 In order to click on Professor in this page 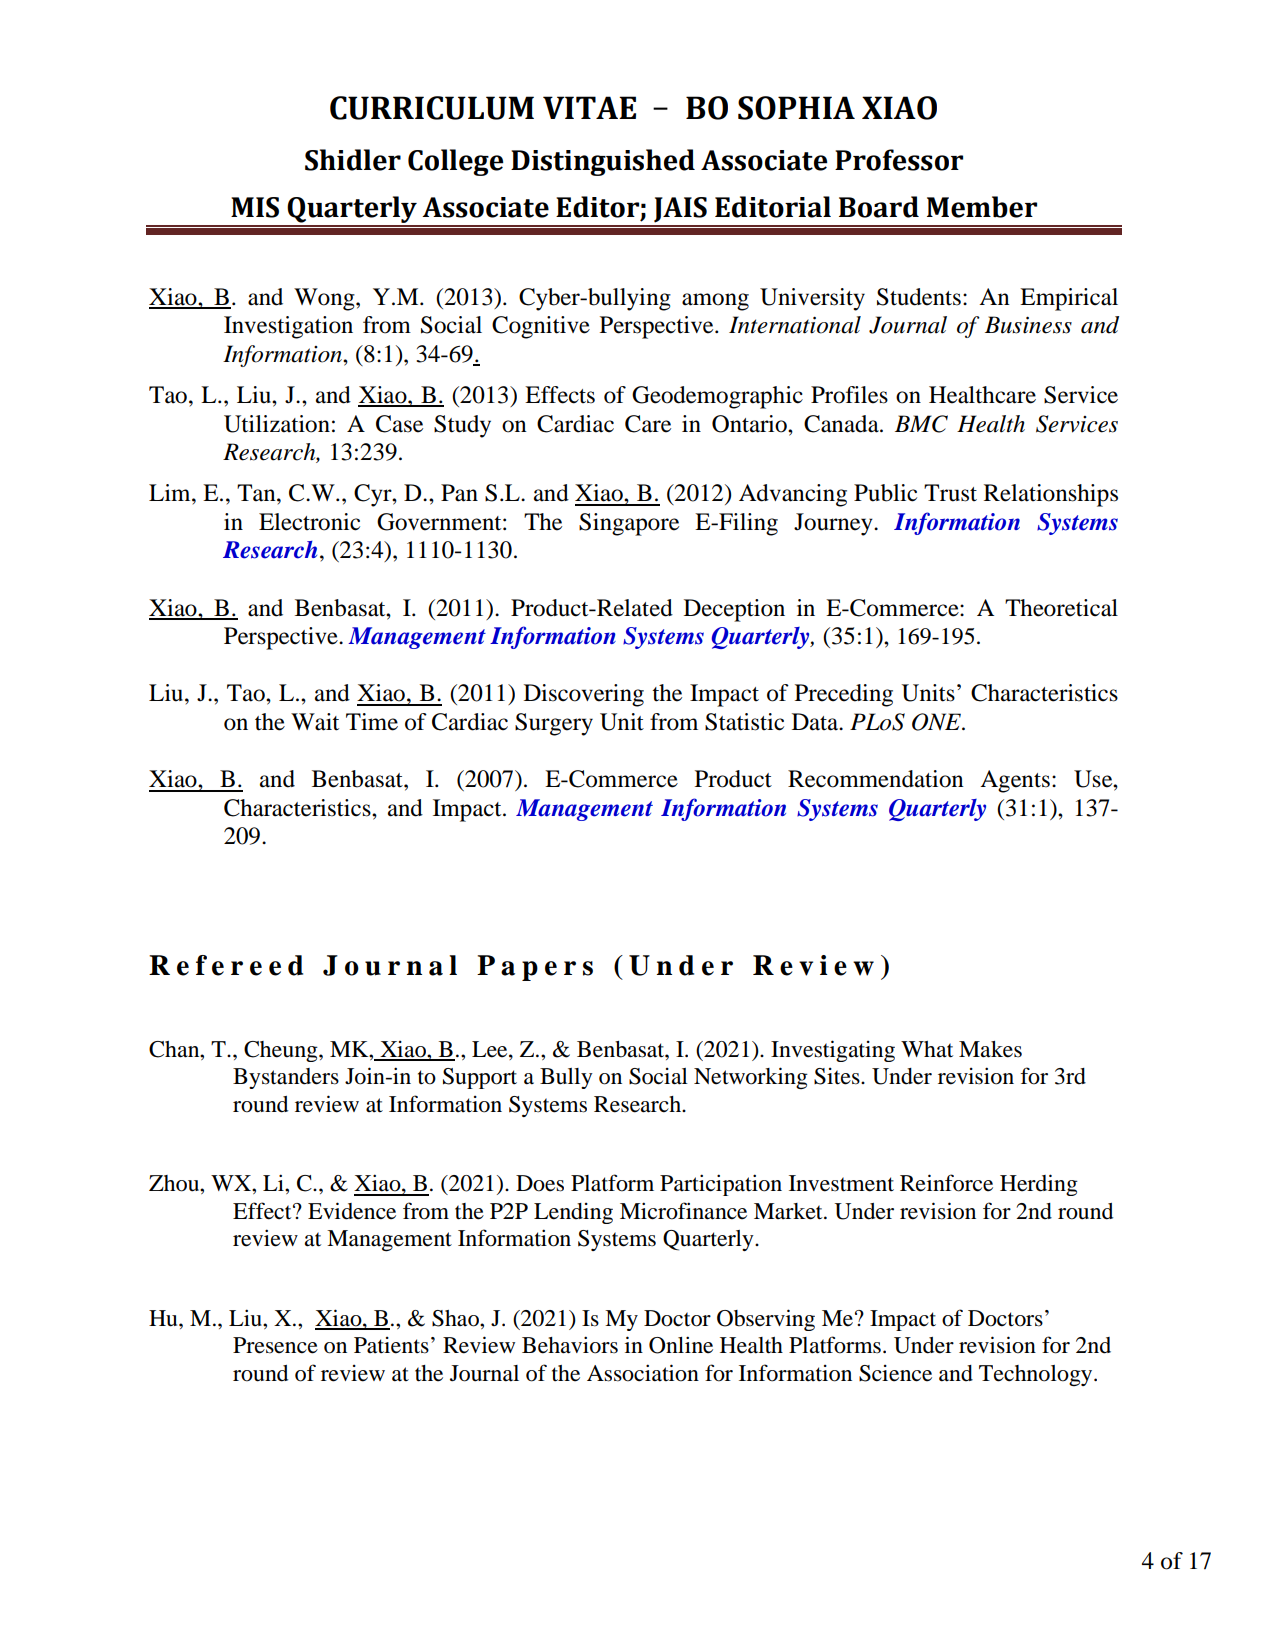, I will do `click(899, 160)`.
